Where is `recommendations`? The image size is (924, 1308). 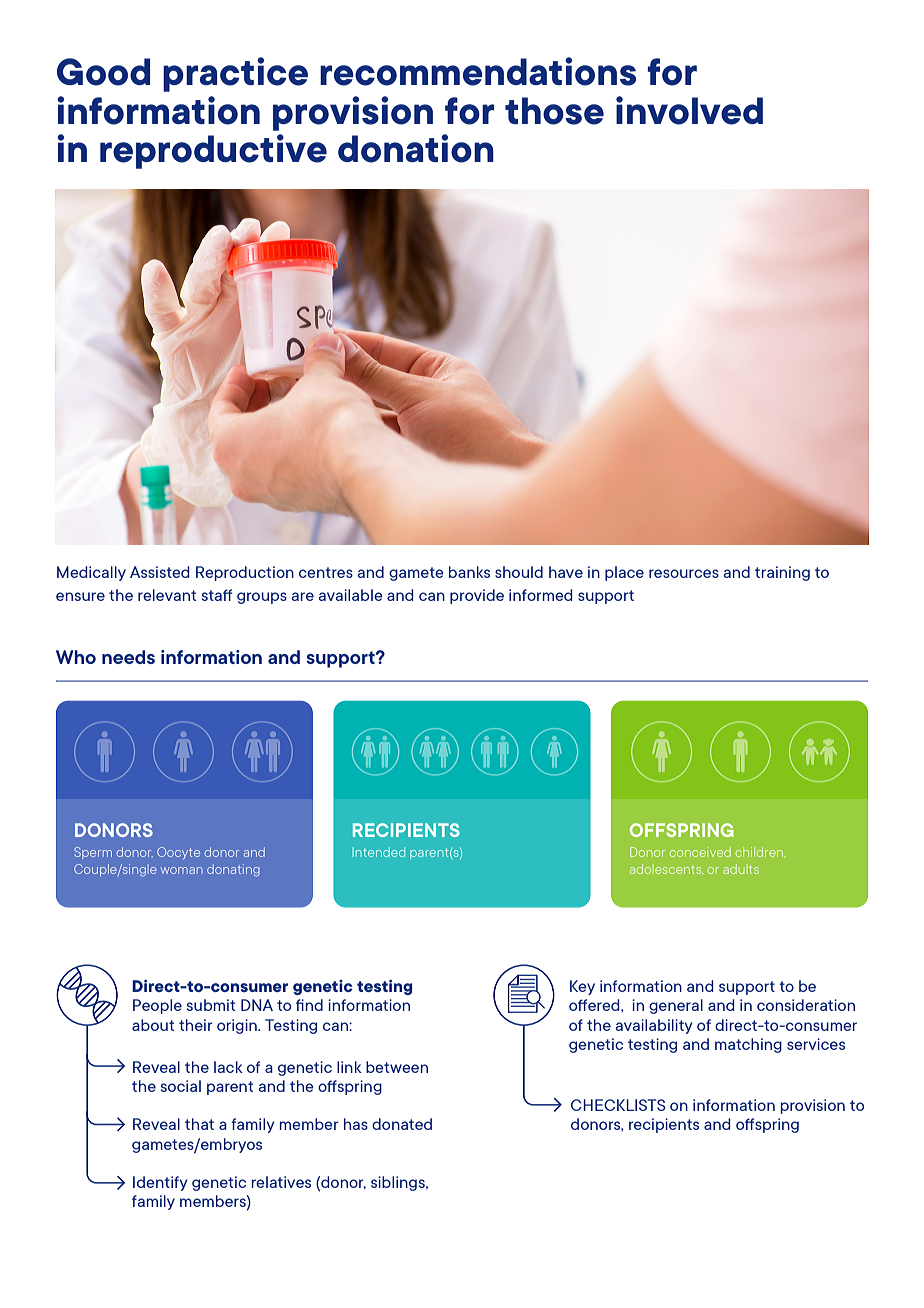
recommendations is located at coordinates (478, 71).
